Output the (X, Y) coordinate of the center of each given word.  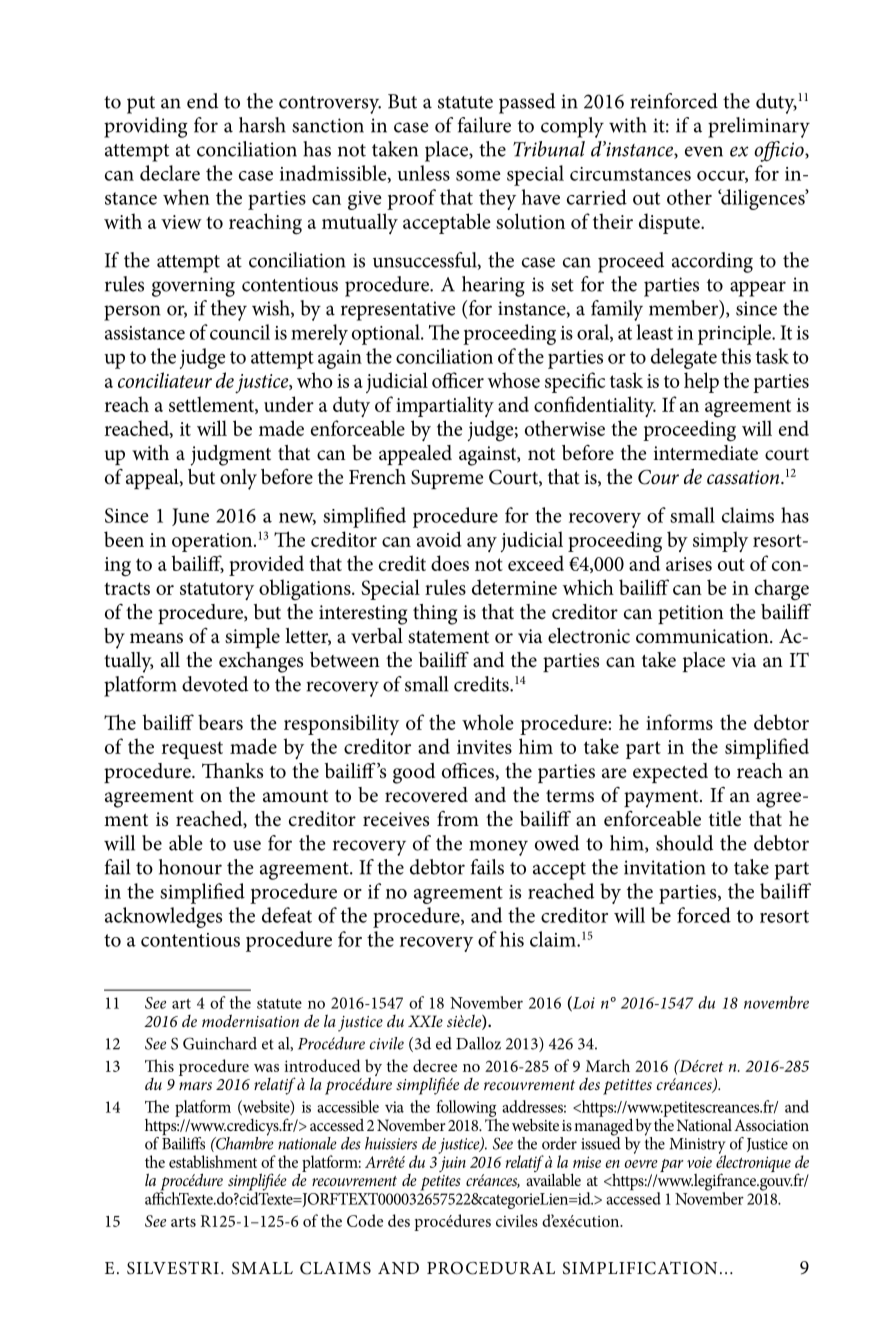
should (684, 843)
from (458, 819)
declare (170, 173)
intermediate (705, 453)
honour (190, 867)
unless (423, 173)
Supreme (447, 479)
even (704, 151)
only (238, 479)
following (466, 1108)
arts (183, 1222)
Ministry (698, 1147)
